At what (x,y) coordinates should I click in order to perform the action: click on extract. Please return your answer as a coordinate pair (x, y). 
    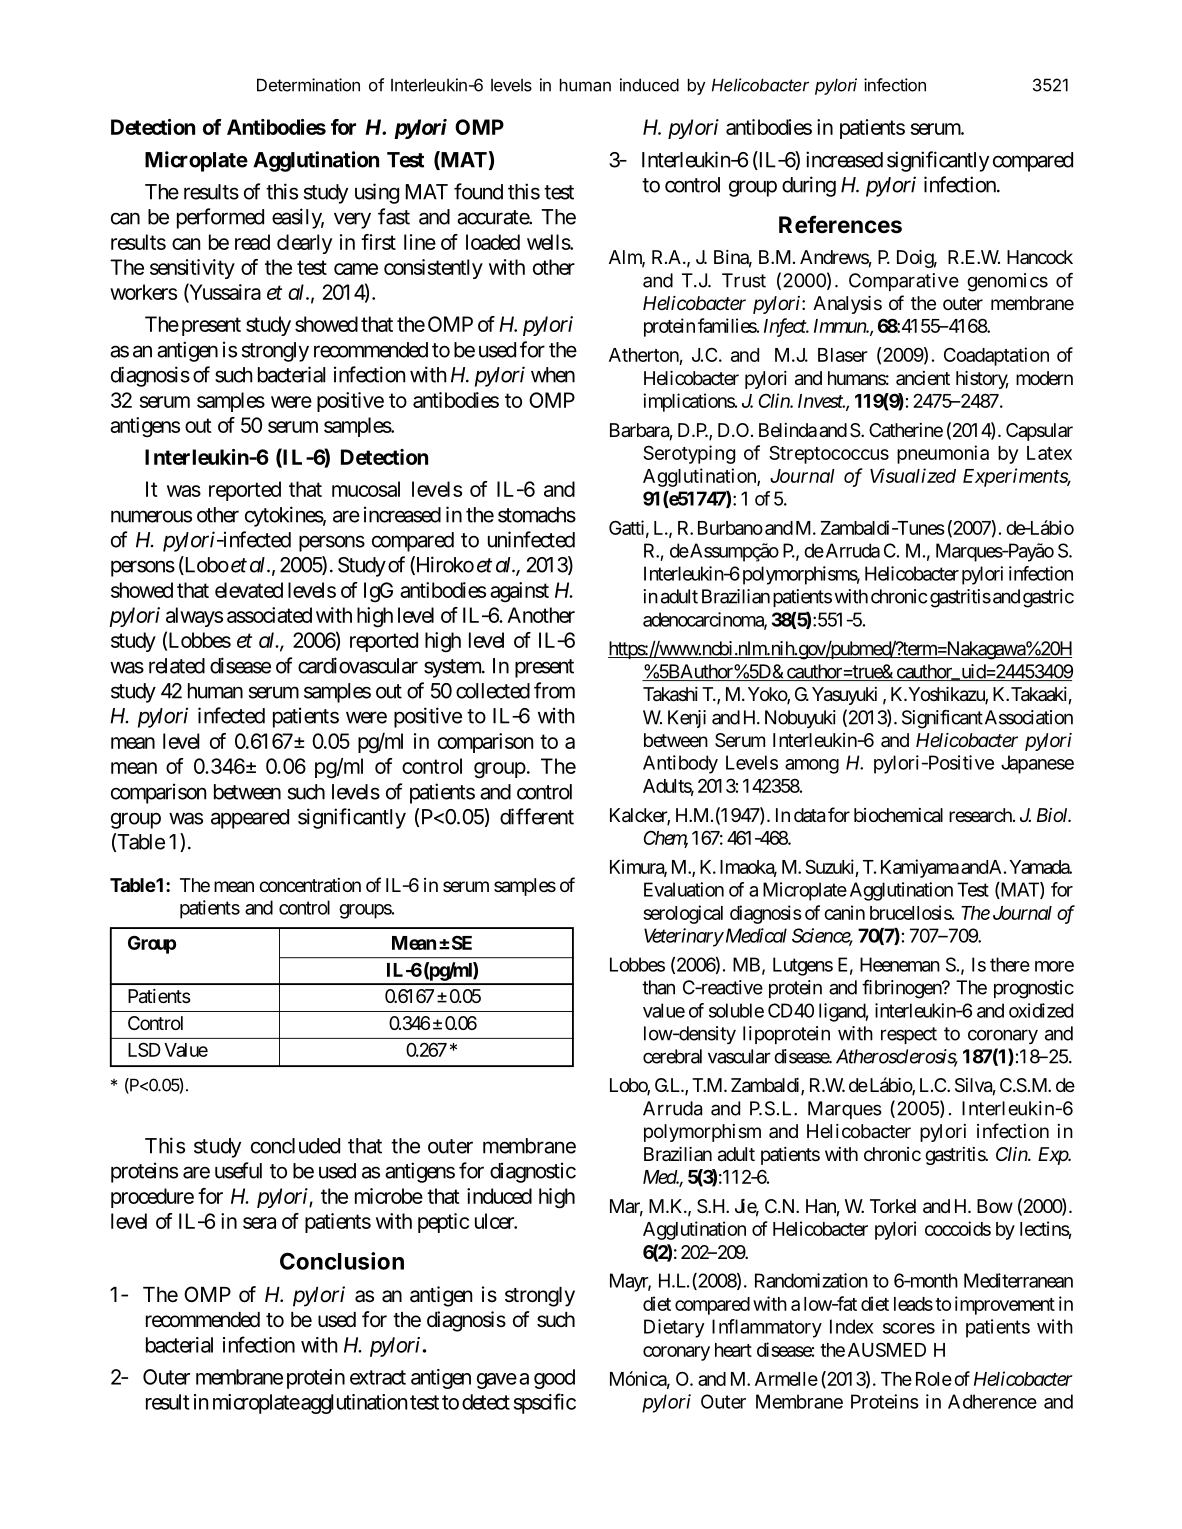
    Looking at the image, I should click on (378, 1377).
